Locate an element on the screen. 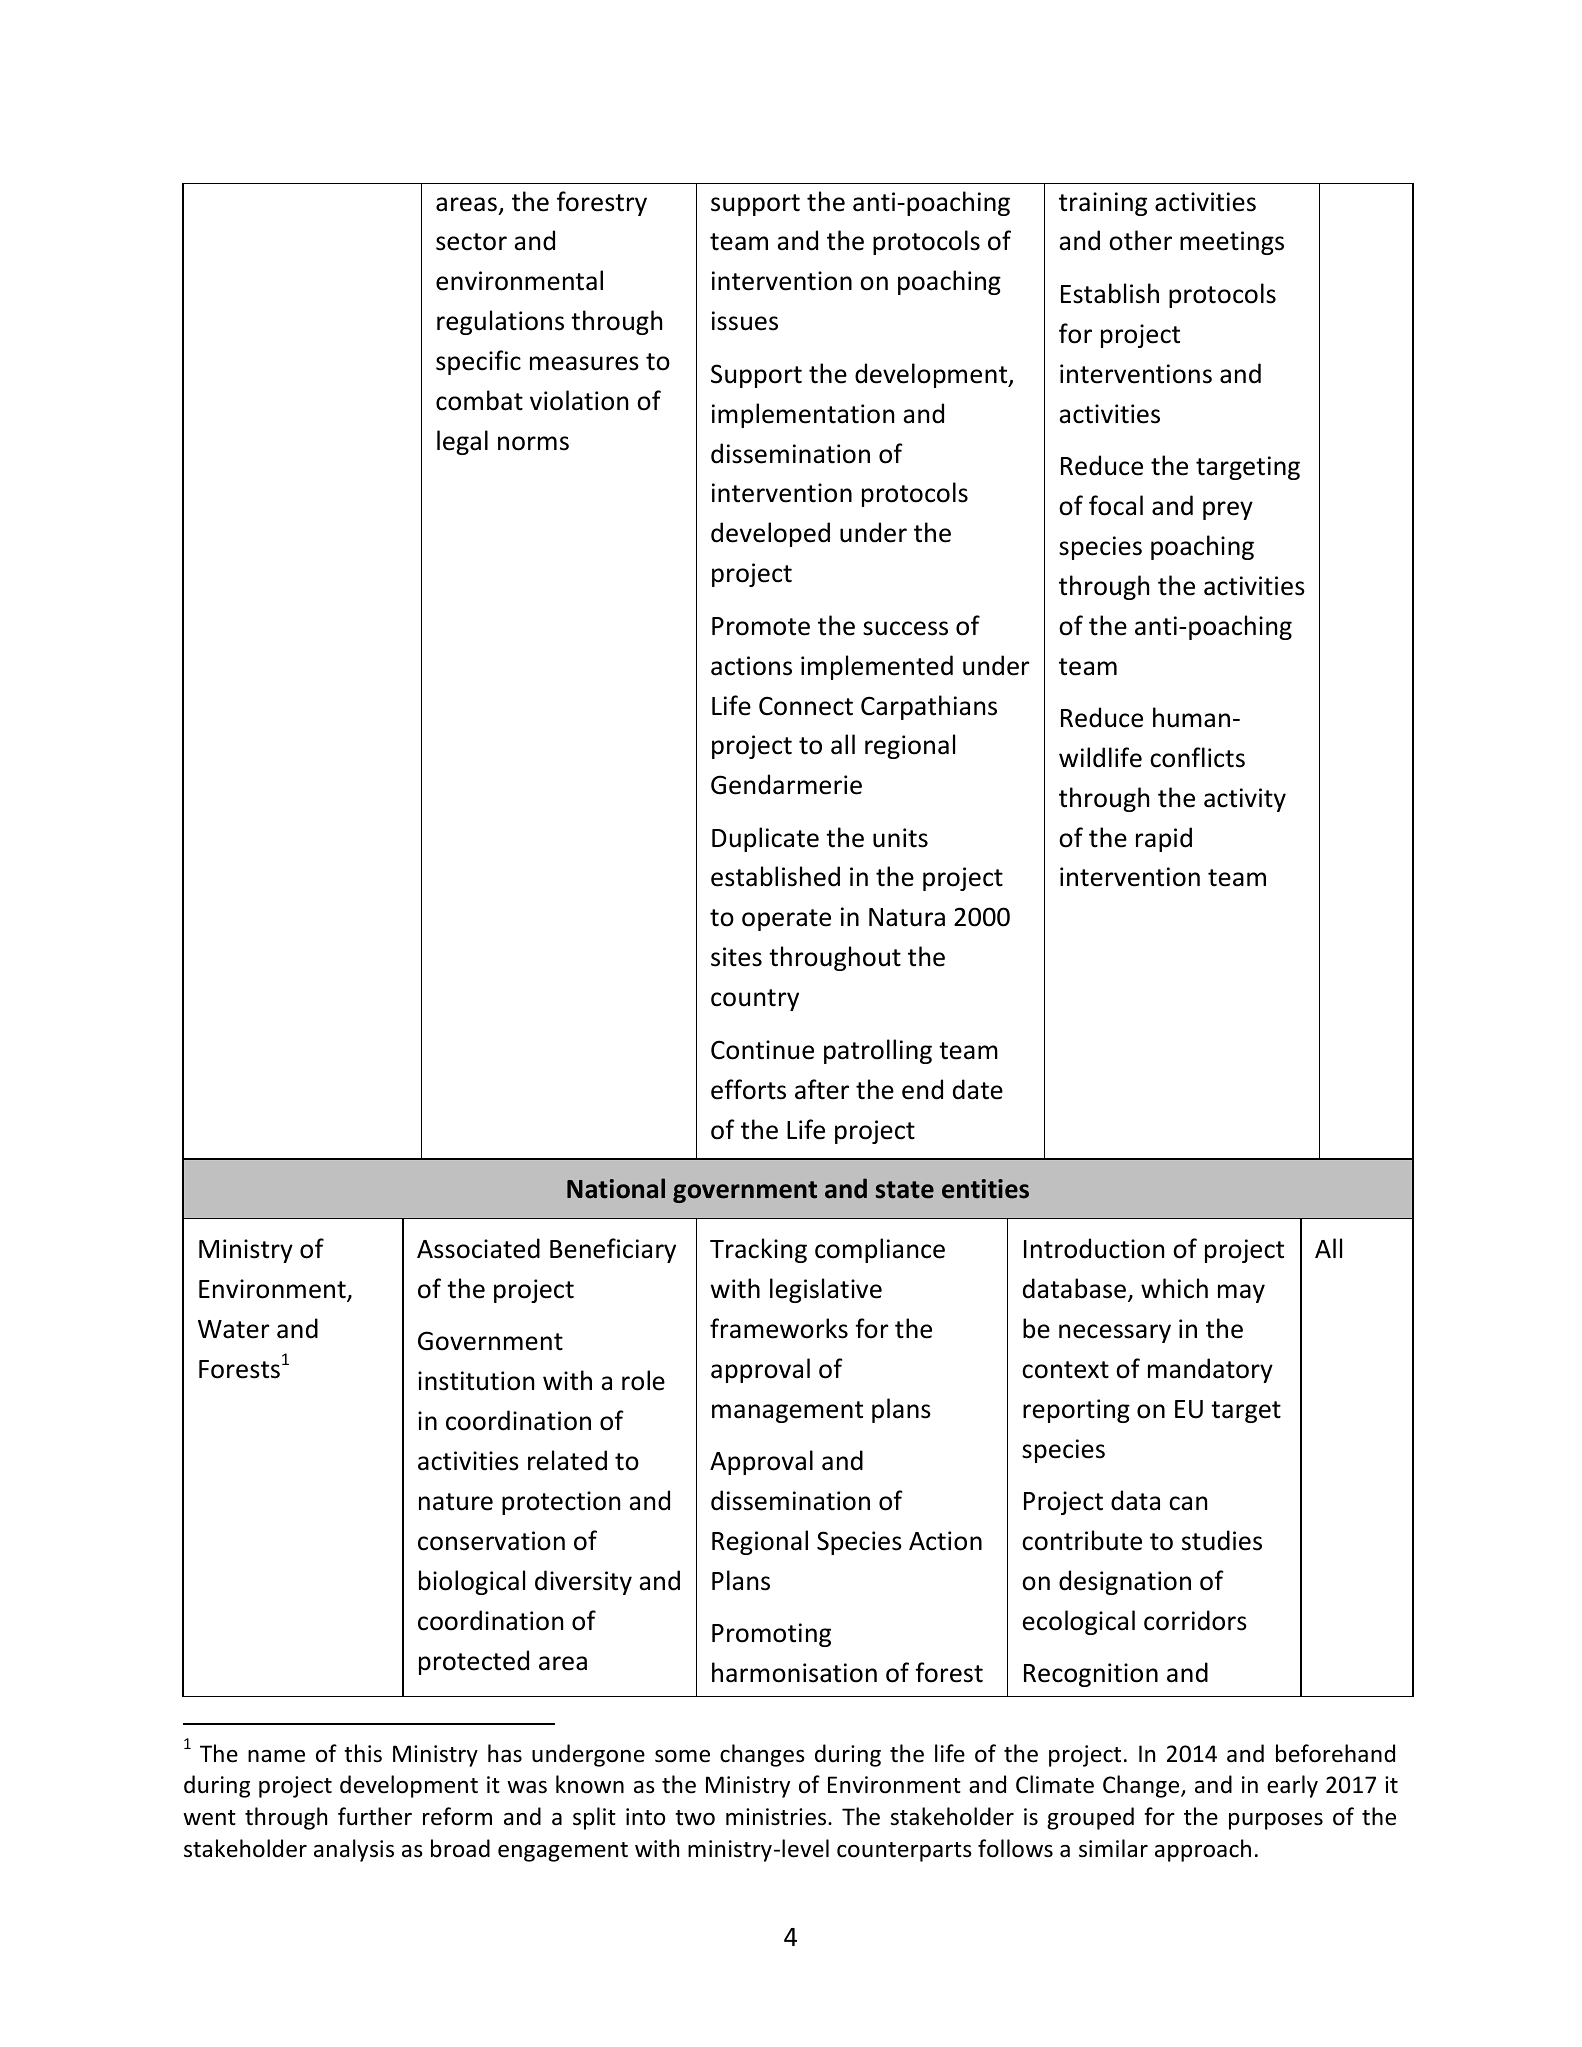  issues is located at coordinates (745, 321).
